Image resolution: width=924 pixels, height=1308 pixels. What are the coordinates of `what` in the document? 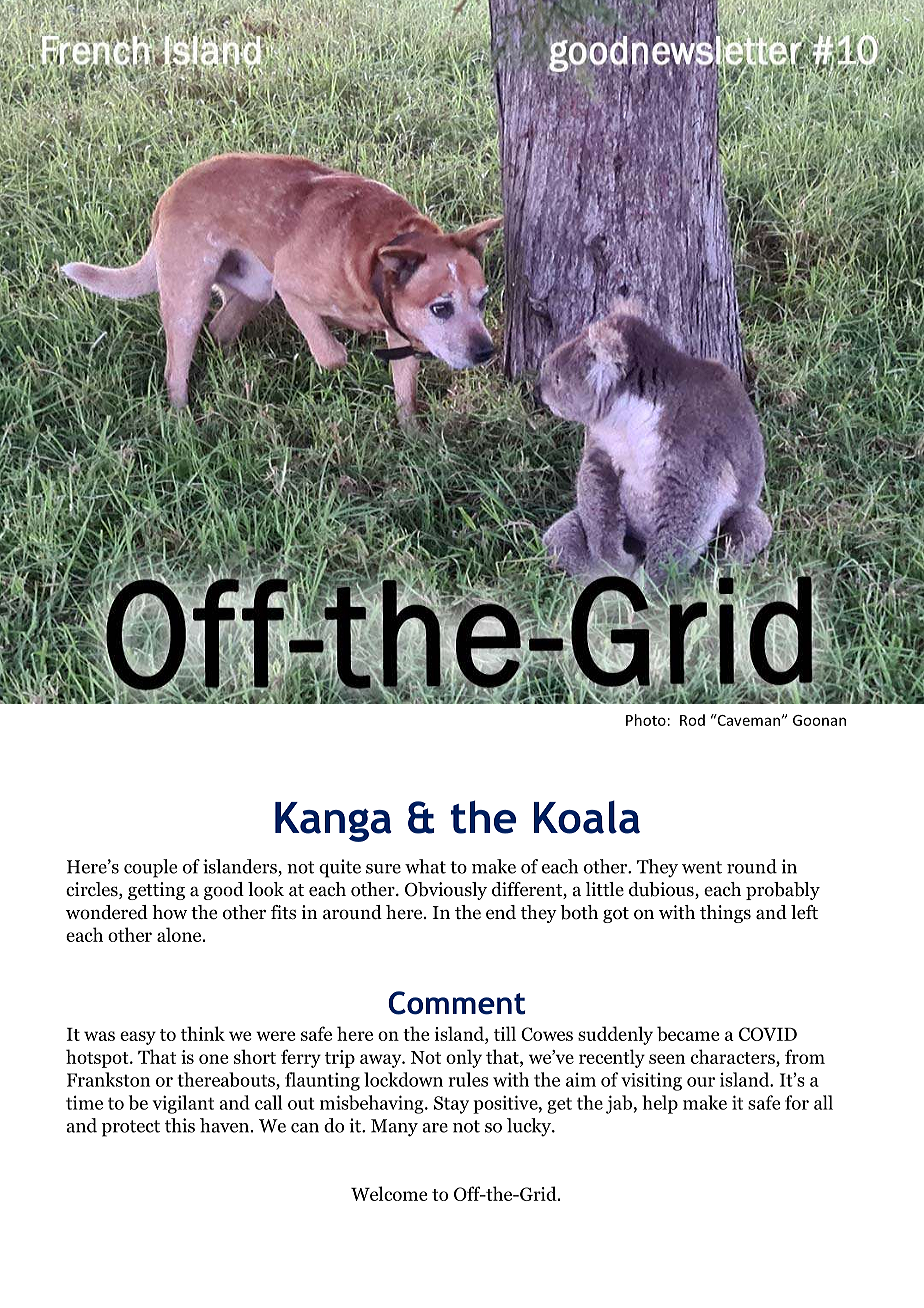 It's located at (425, 866).
